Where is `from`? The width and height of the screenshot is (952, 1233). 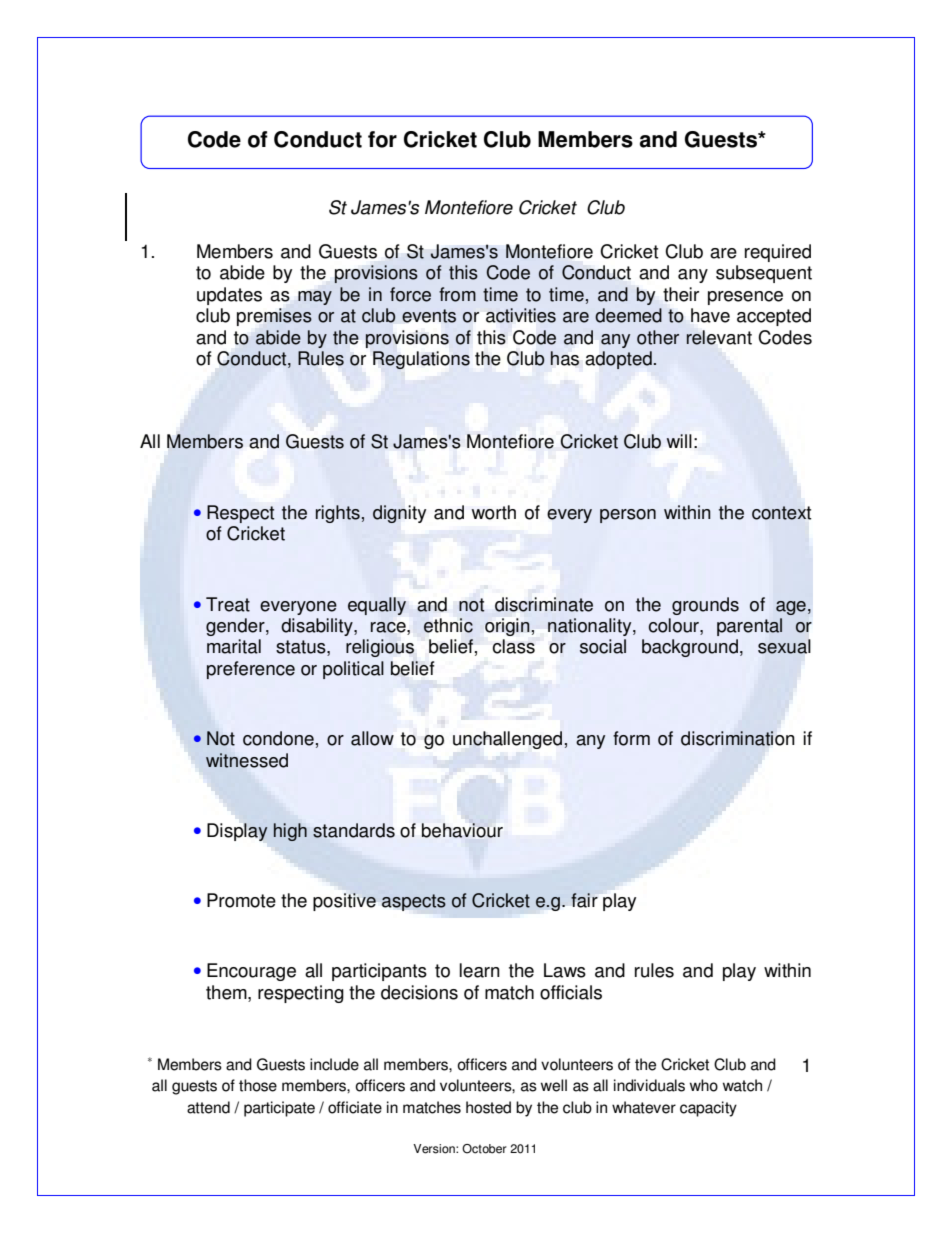 from is located at coordinates (457, 294).
